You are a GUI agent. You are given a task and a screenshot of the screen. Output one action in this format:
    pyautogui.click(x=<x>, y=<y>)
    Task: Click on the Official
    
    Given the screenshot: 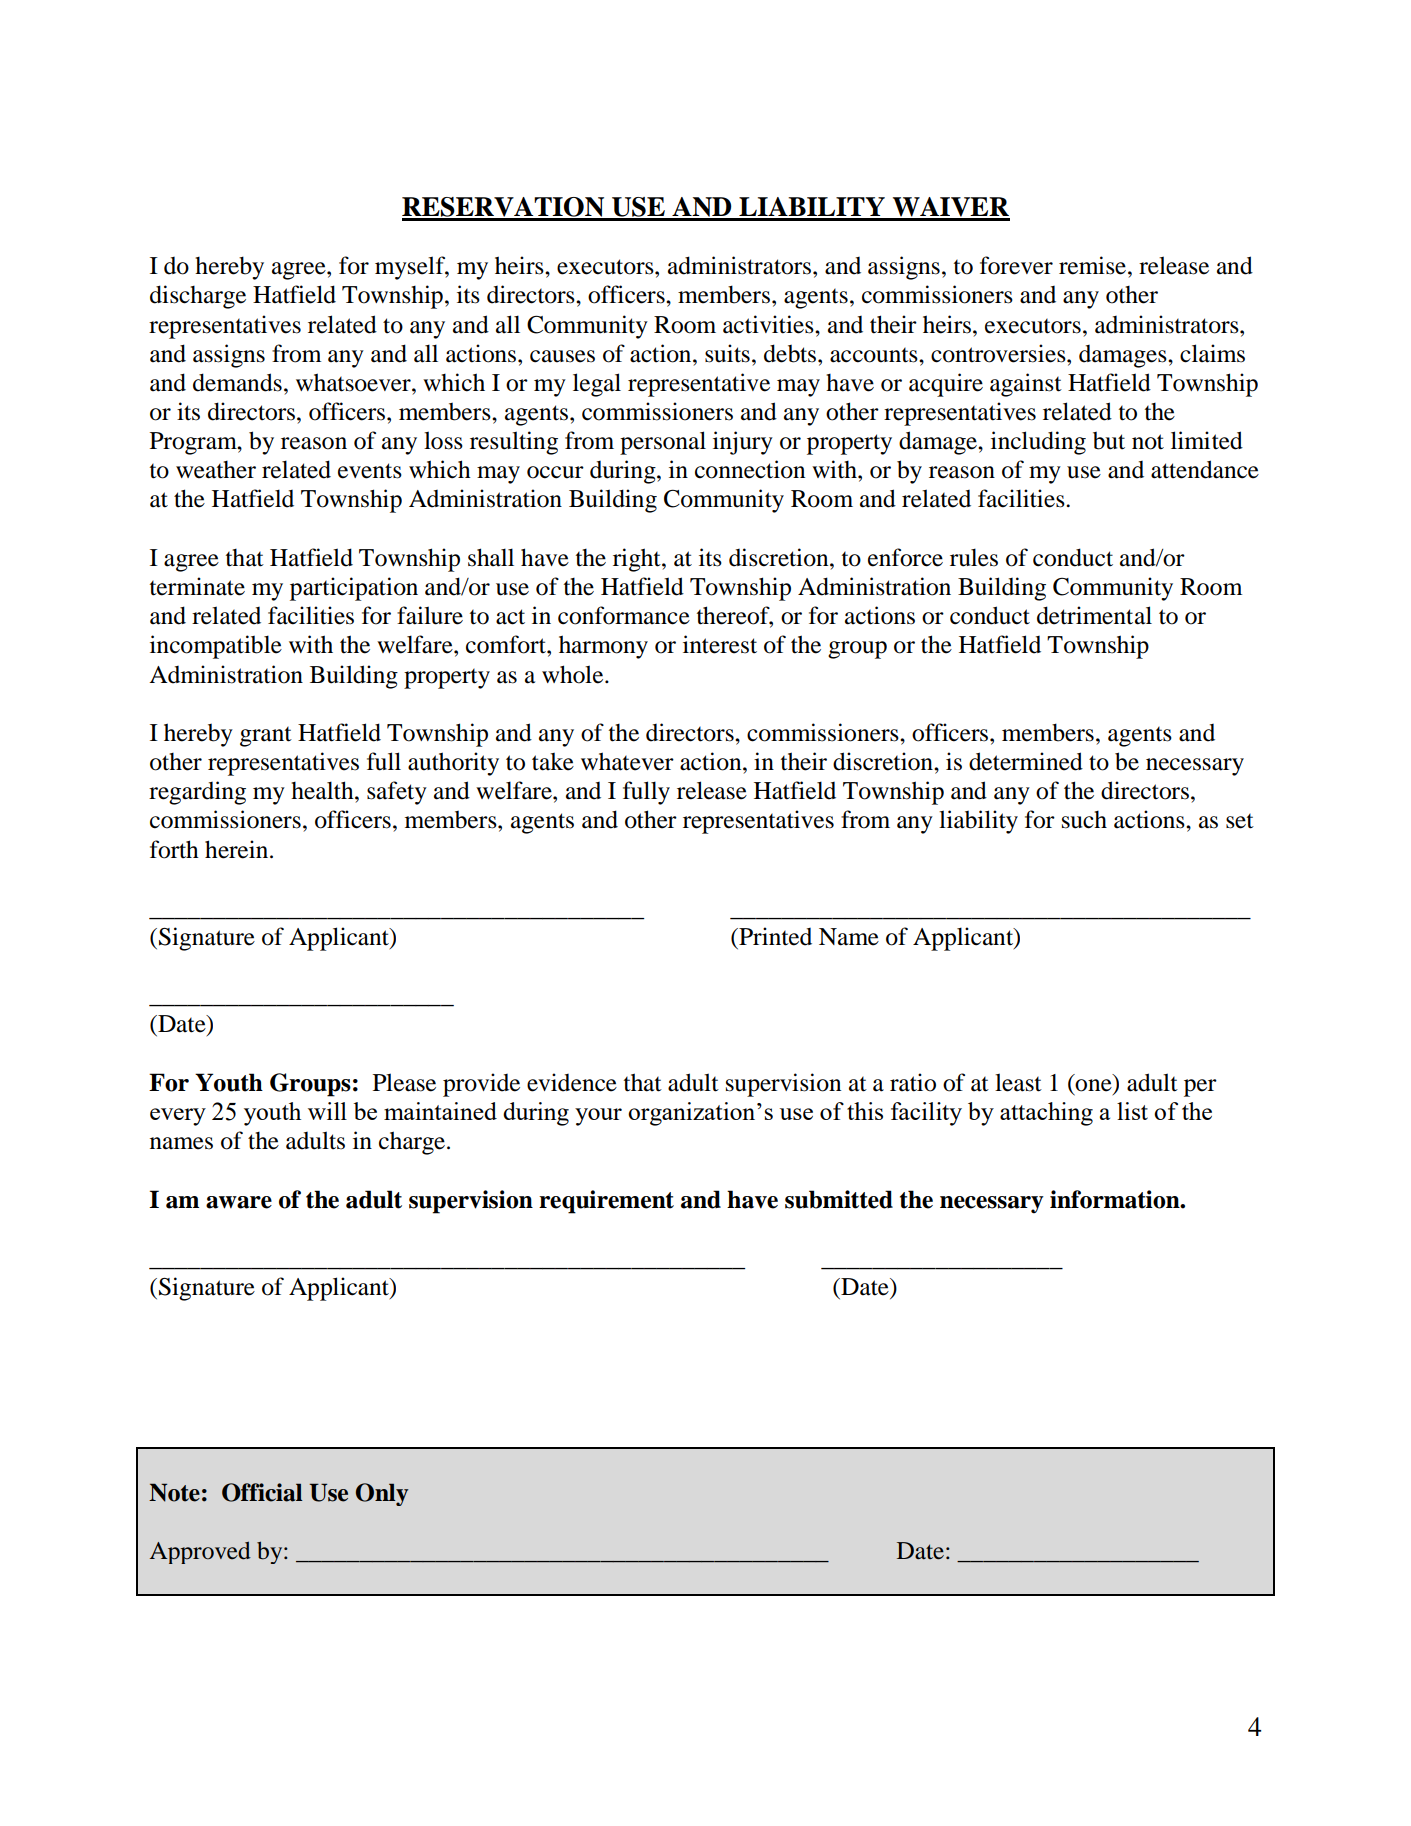 What is the action you would take?
    pyautogui.click(x=262, y=1492)
